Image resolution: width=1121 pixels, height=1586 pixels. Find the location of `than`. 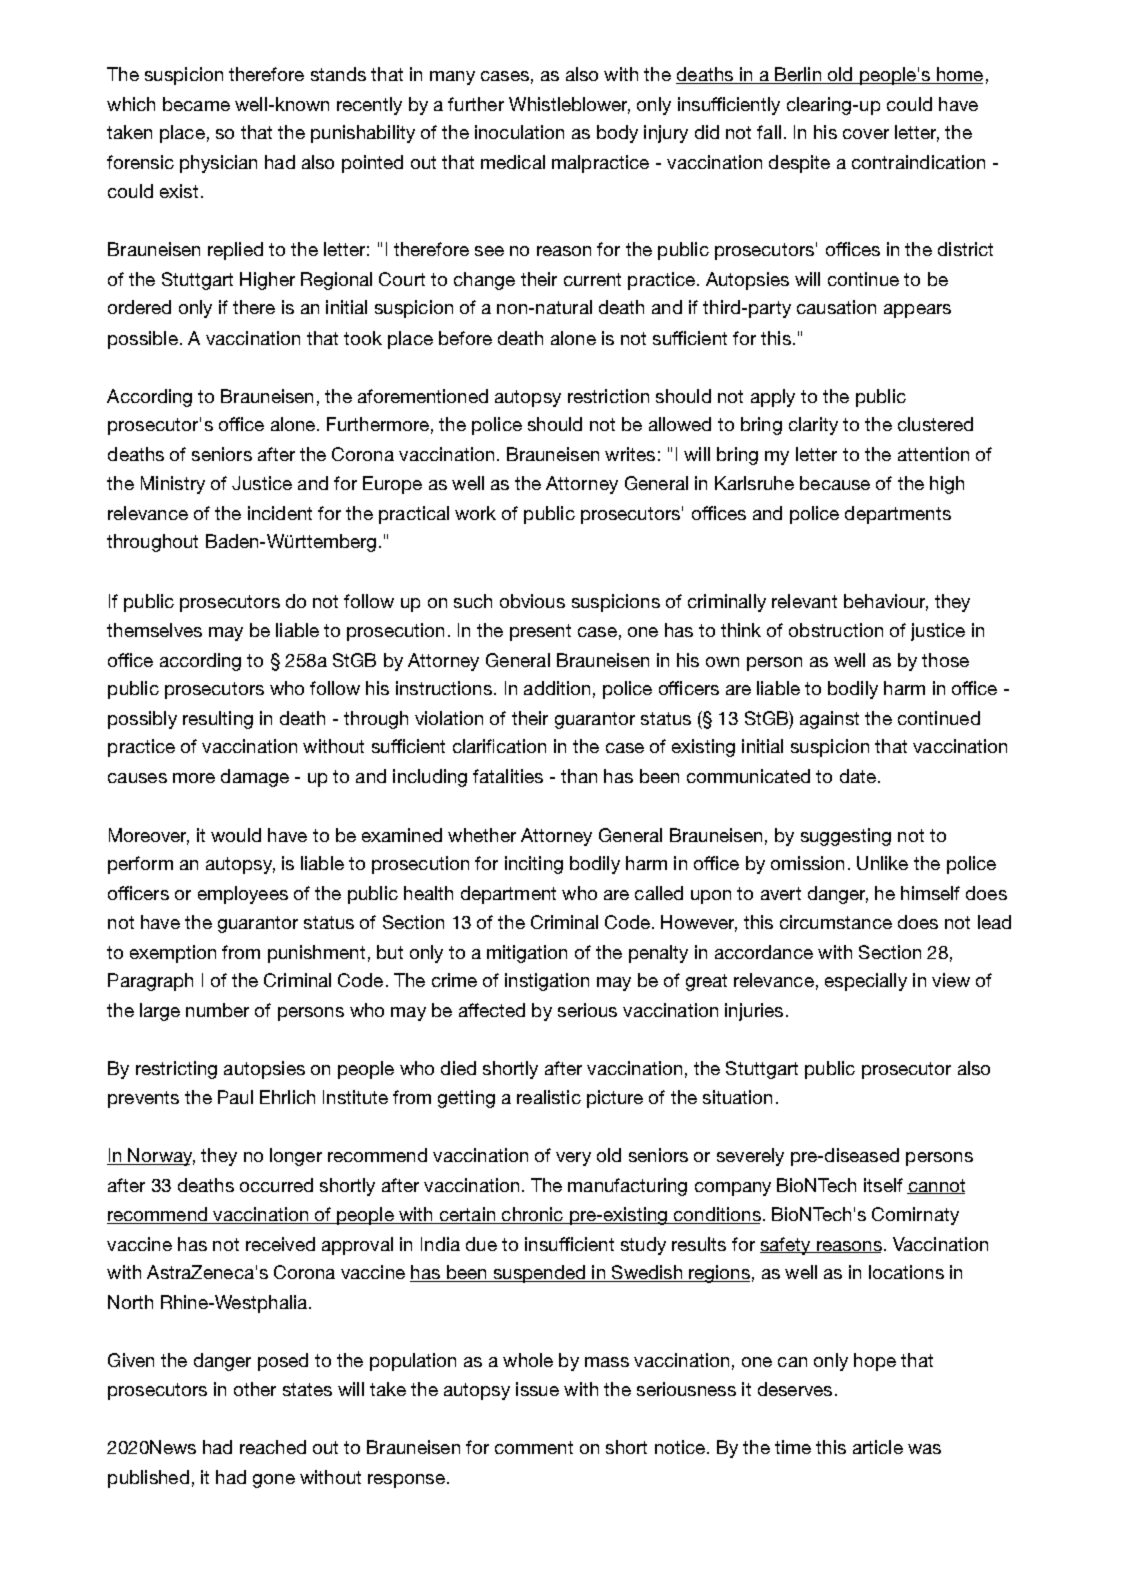

than is located at coordinates (579, 776).
